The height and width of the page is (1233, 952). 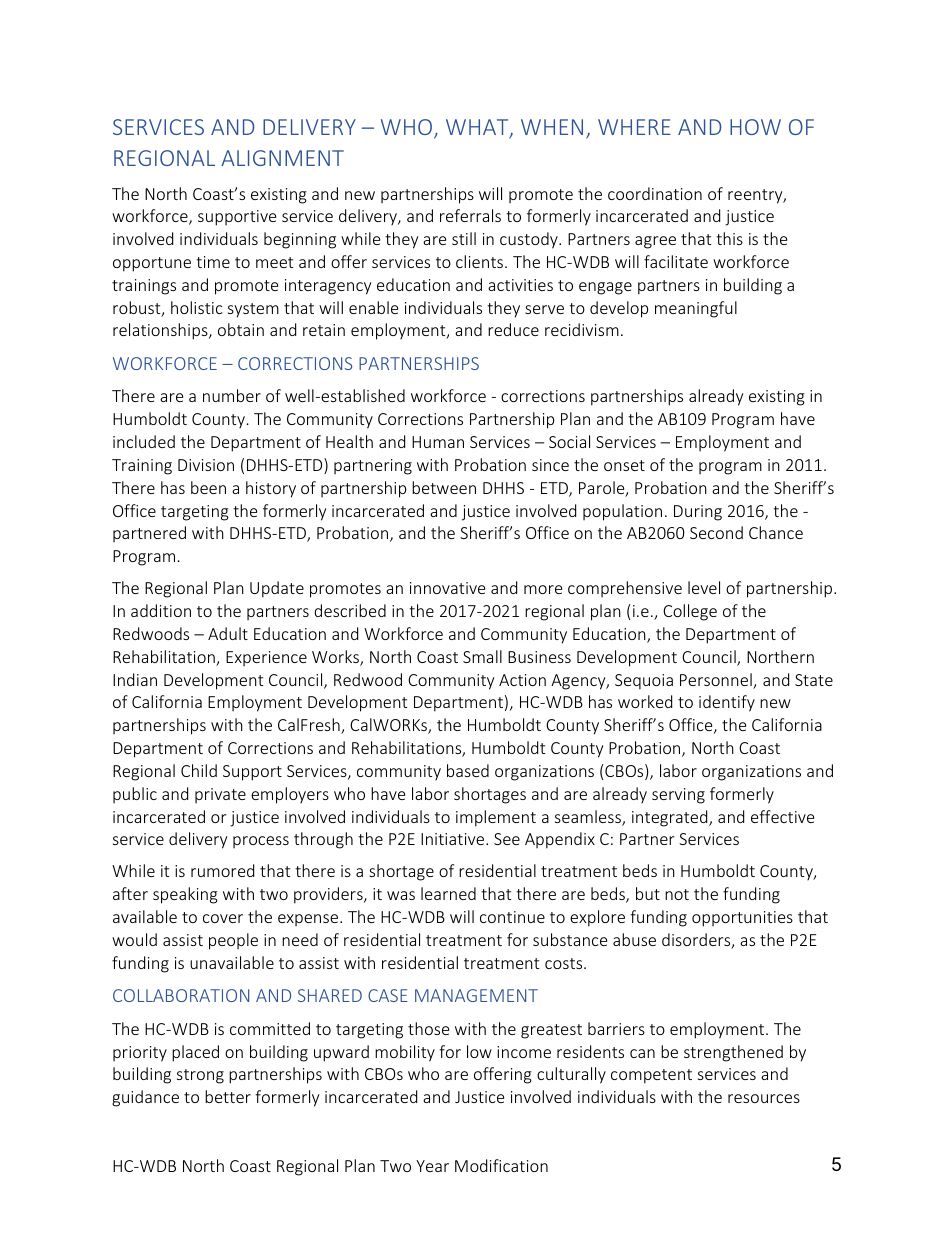 I want to click on Modification, so click(x=501, y=1165).
